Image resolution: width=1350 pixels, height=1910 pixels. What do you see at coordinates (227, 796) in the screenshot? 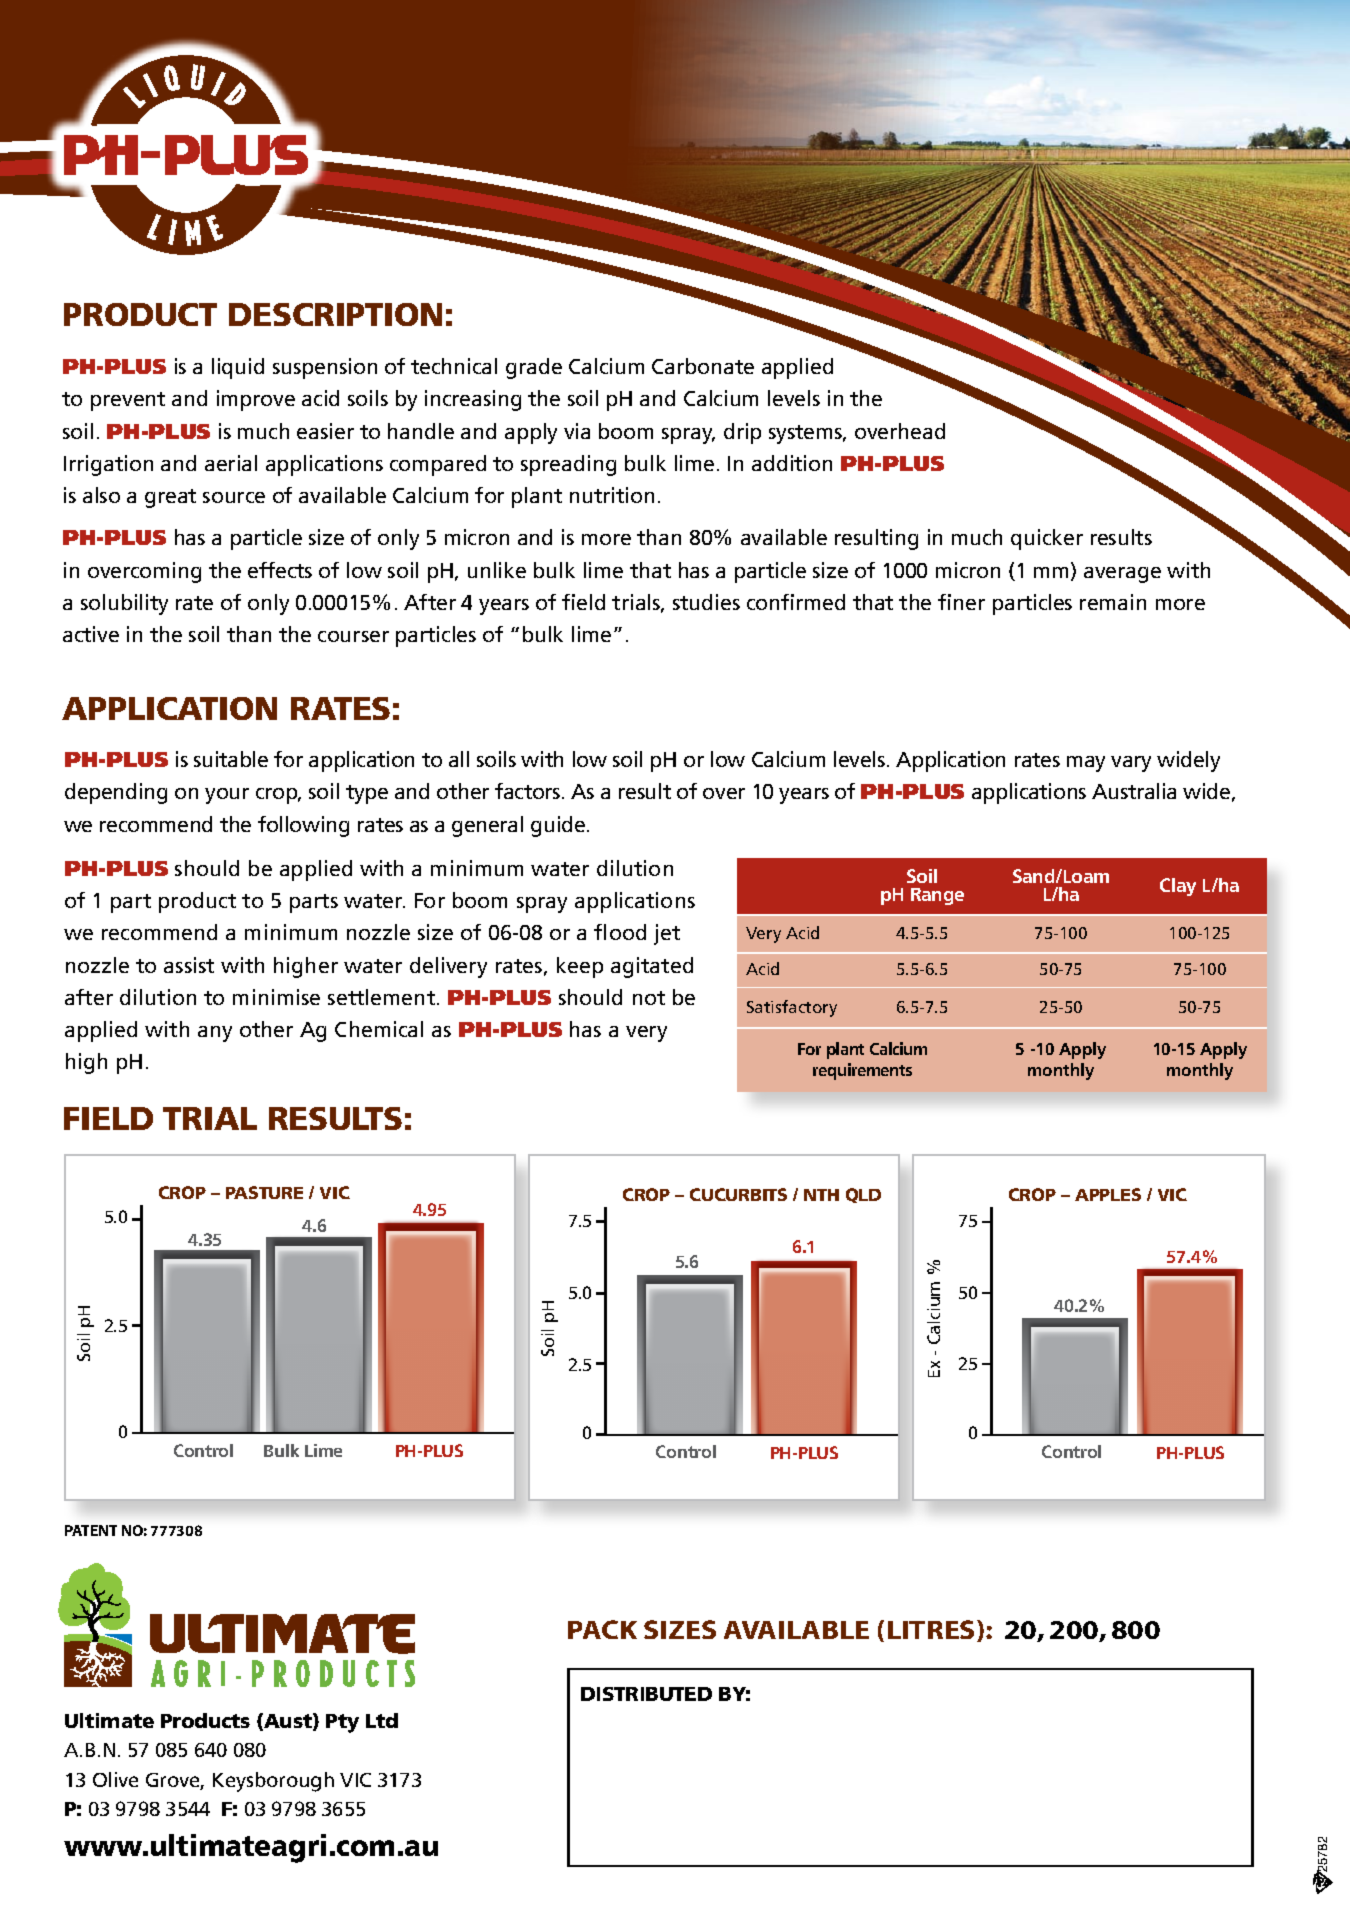
I see `your` at bounding box center [227, 796].
